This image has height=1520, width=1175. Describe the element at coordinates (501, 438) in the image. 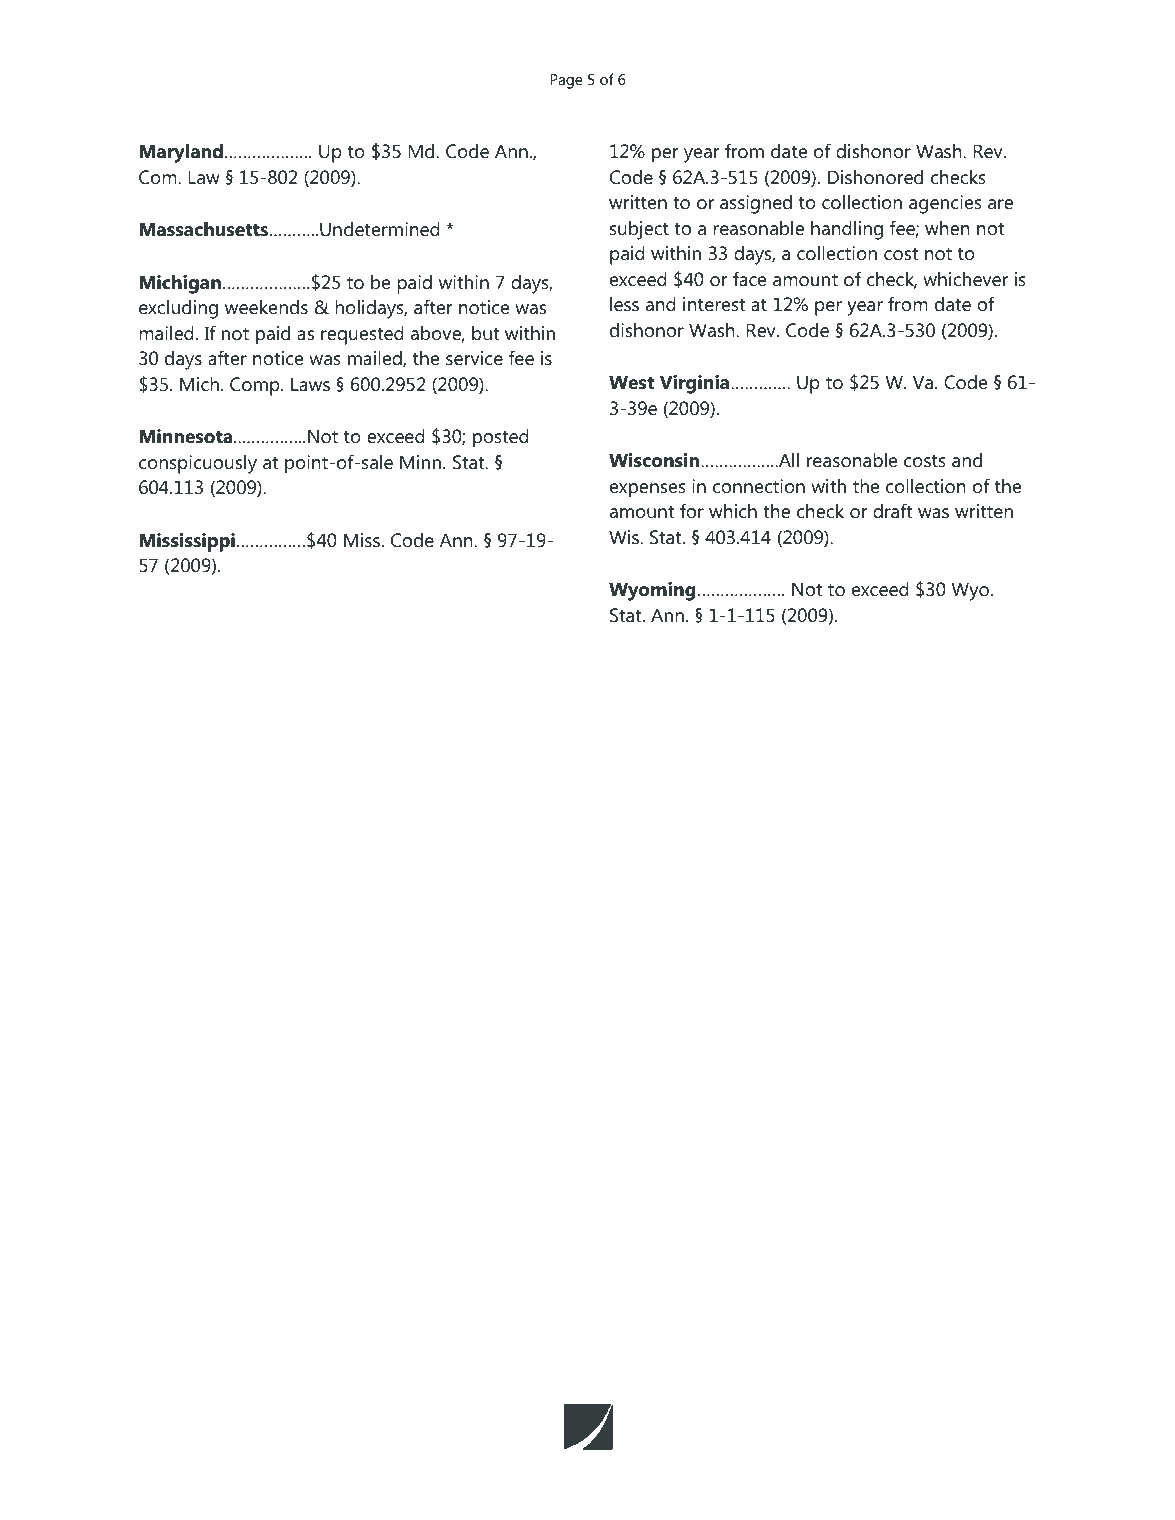

I see `posted` at that location.
